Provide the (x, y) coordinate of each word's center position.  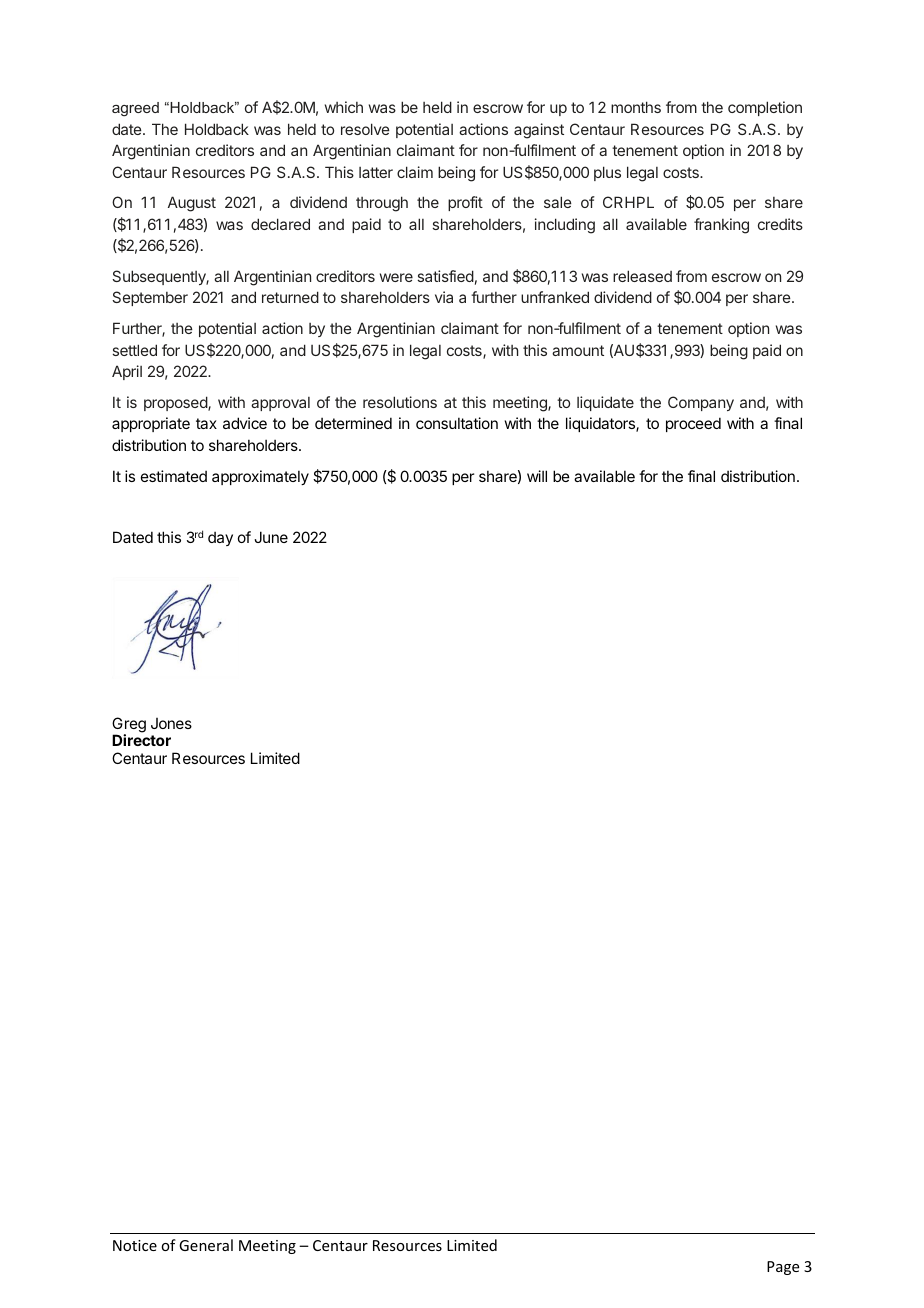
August (192, 204)
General (206, 1245)
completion (765, 108)
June (271, 537)
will (537, 476)
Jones (171, 723)
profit (465, 203)
